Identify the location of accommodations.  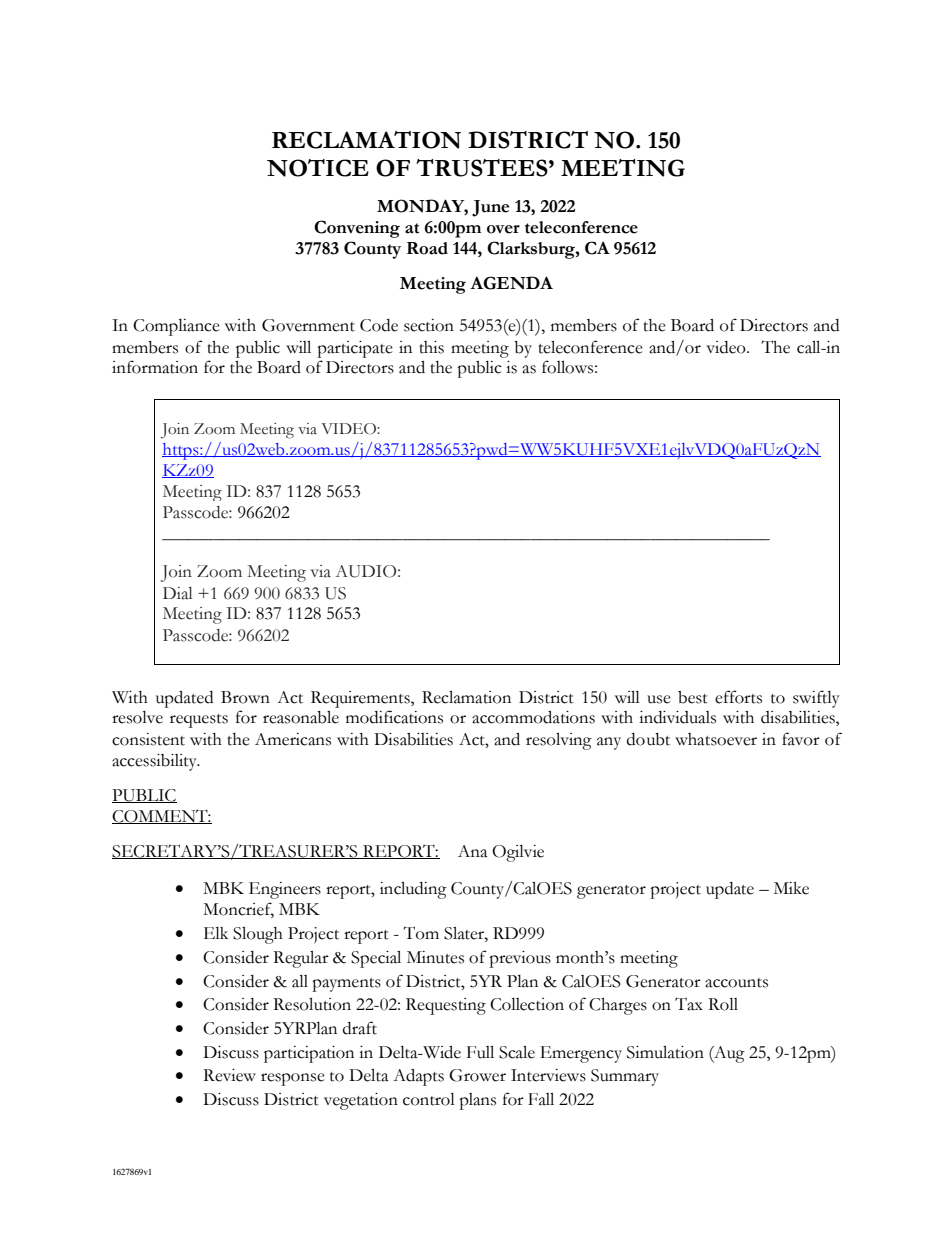
(533, 717).
